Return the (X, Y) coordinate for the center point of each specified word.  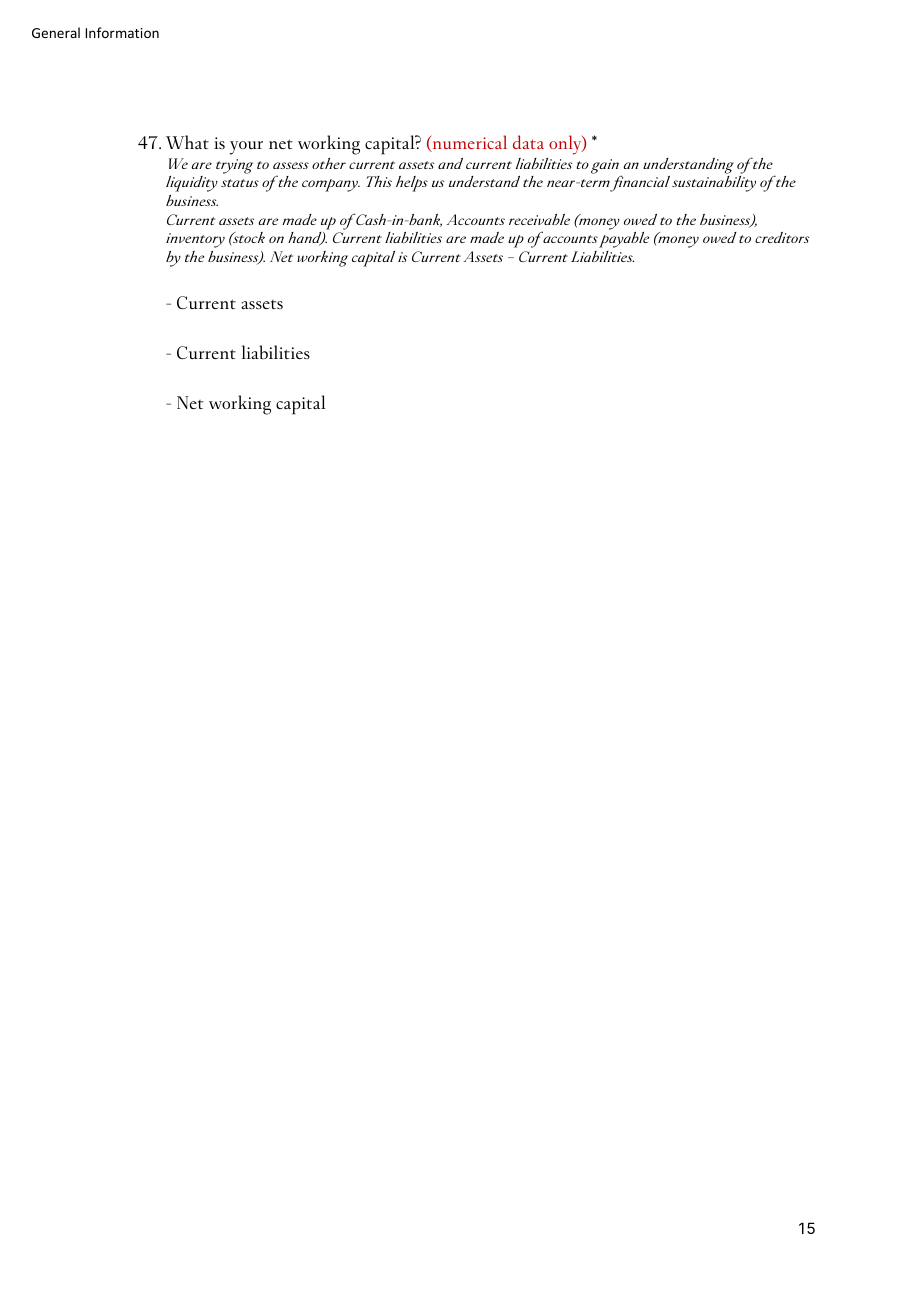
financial (639, 183)
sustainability (714, 184)
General (56, 32)
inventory (195, 240)
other (329, 163)
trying (234, 166)
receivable (539, 219)
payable (624, 240)
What (187, 142)
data (528, 142)
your (246, 148)
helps (412, 184)
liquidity (192, 184)
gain (605, 166)
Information (122, 32)
